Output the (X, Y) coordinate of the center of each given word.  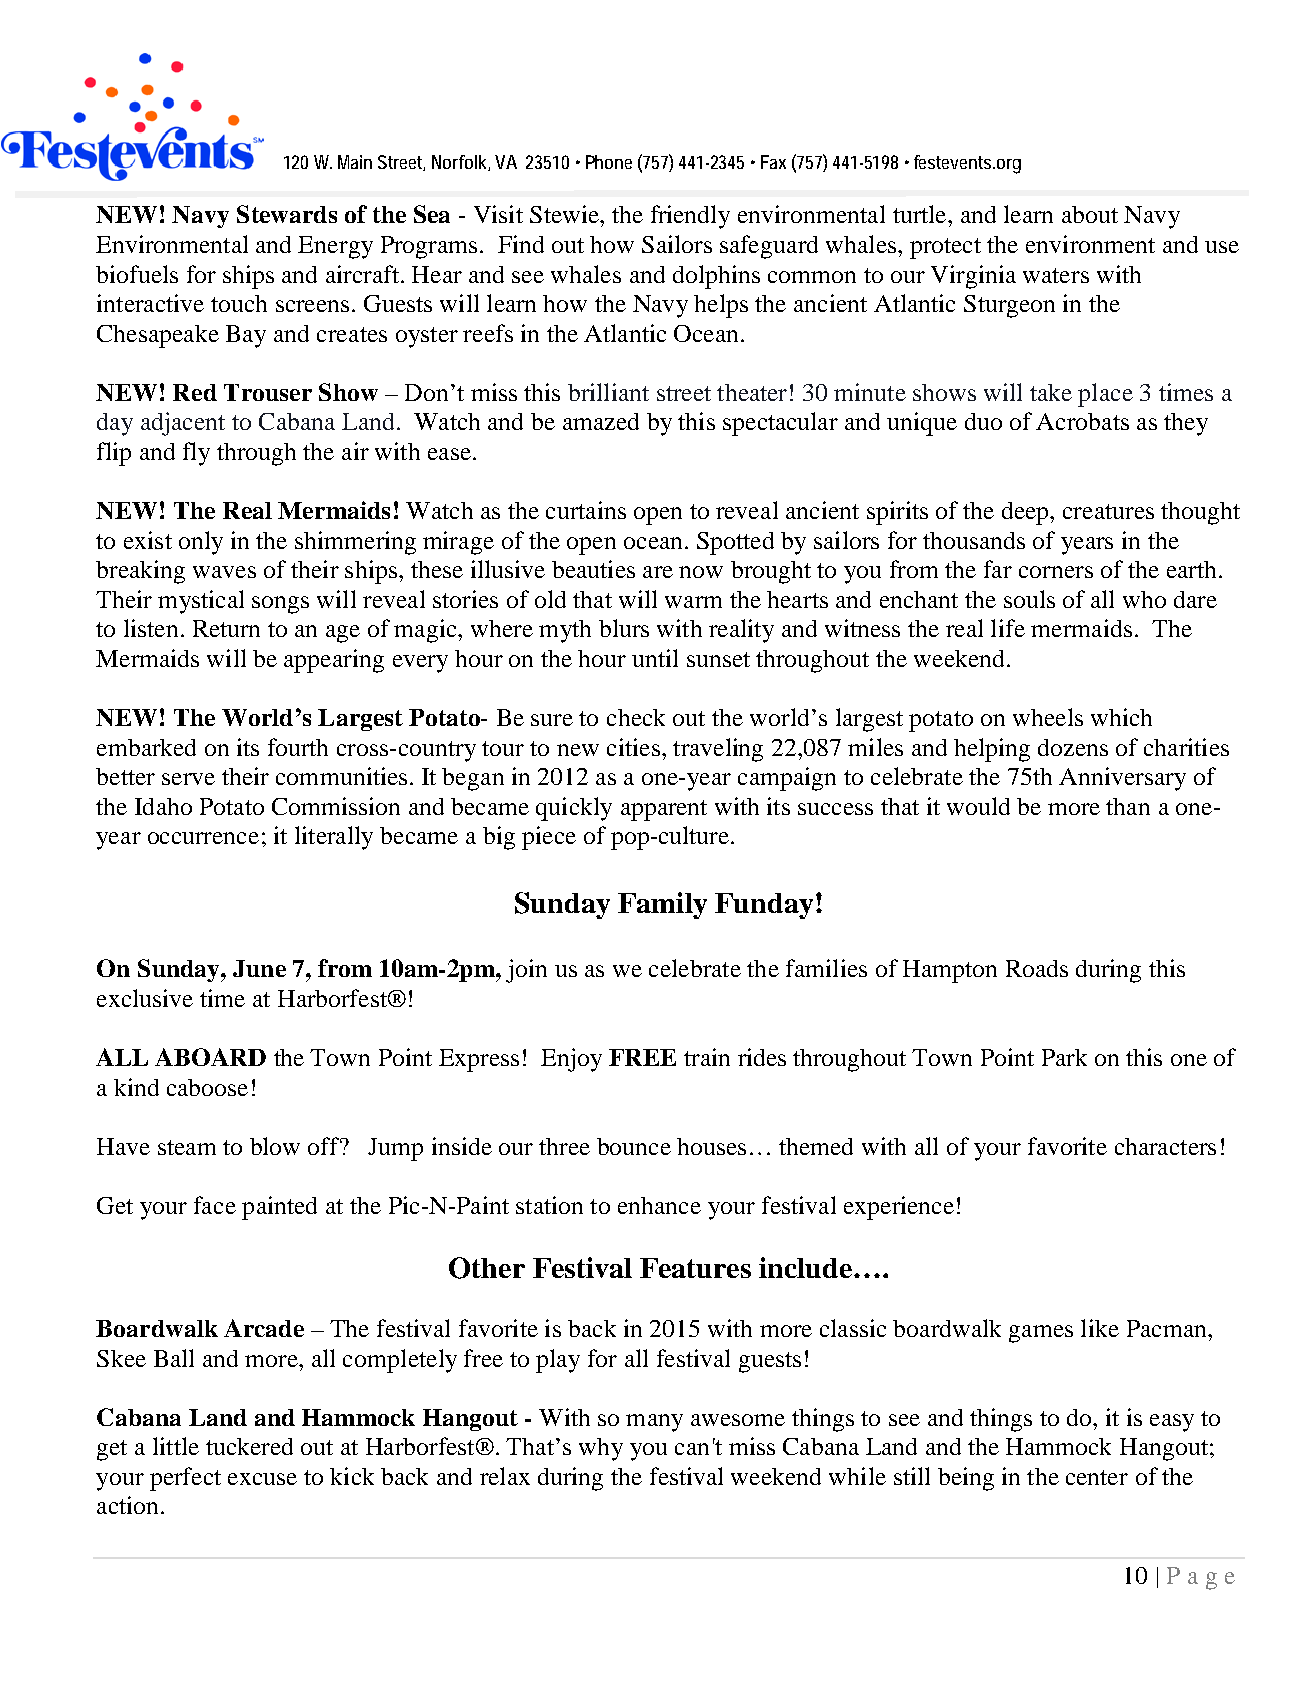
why (601, 1449)
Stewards (287, 214)
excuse (262, 1479)
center (1097, 1477)
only (201, 543)
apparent (664, 810)
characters (1165, 1146)
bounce (634, 1146)
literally (334, 838)
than (1128, 806)
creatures (1108, 511)
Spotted (735, 543)
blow (275, 1146)
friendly (690, 217)
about (1090, 214)
